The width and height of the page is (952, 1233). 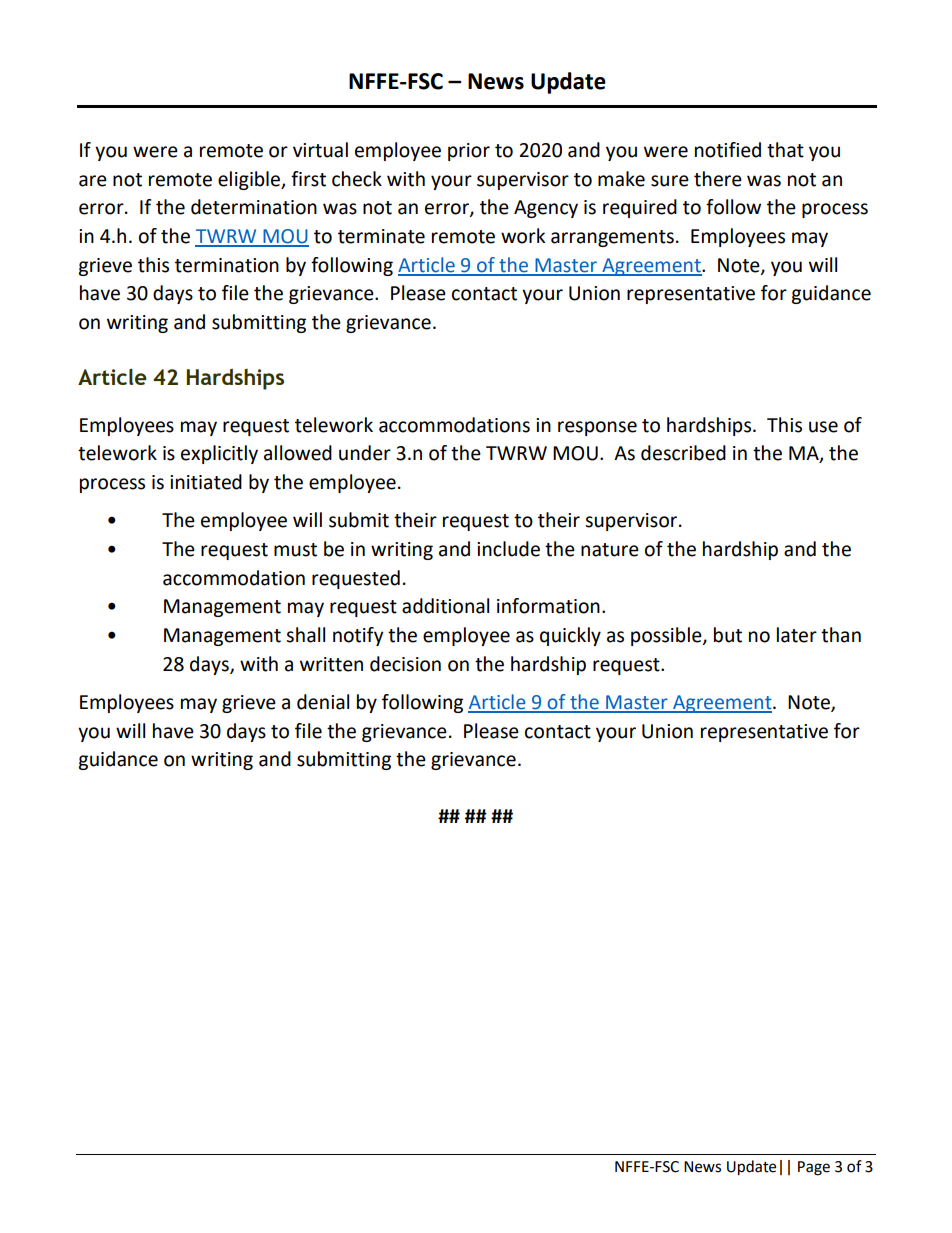 I want to click on Page, so click(x=814, y=1168).
